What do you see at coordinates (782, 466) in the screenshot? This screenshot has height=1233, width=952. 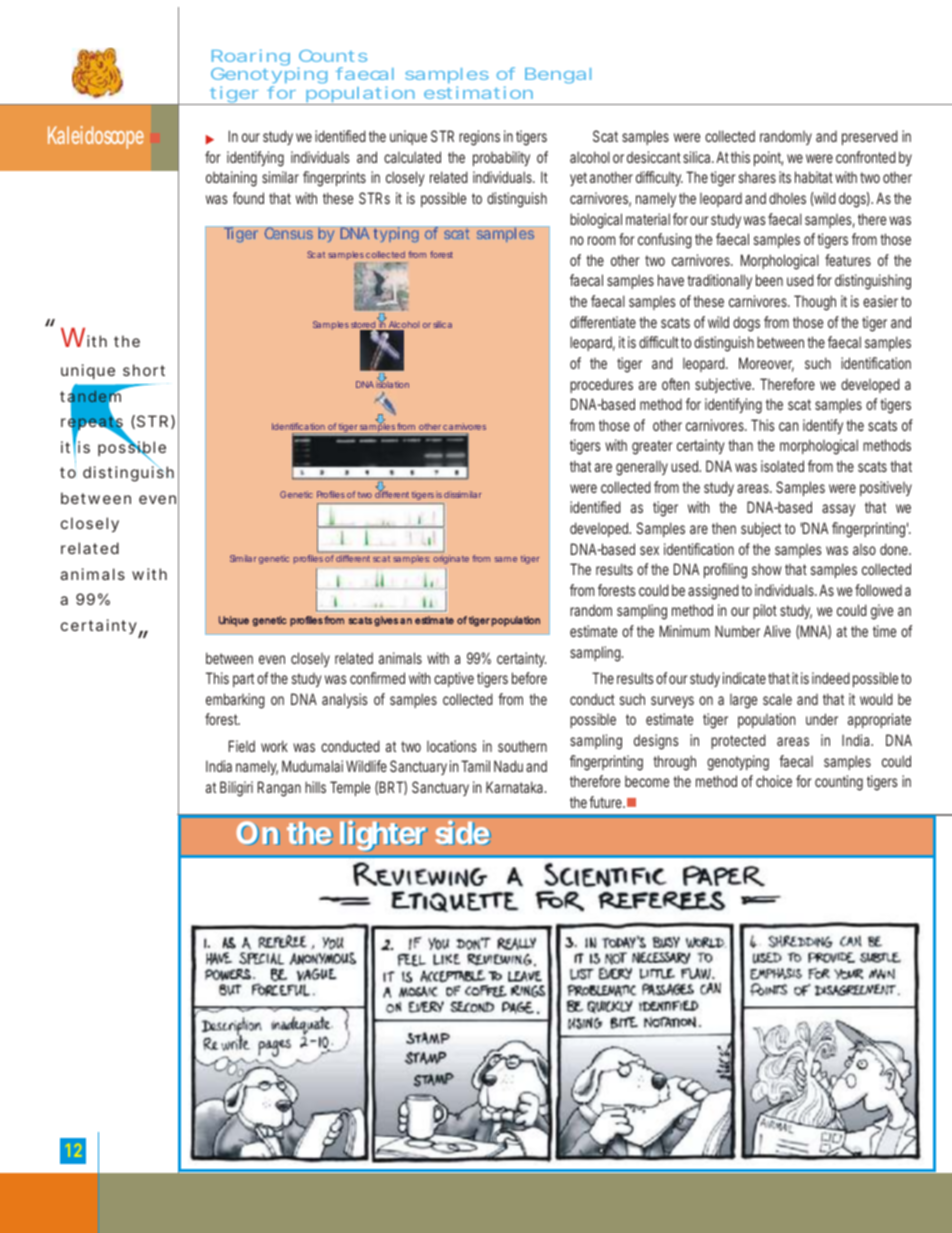 I see `isolated` at bounding box center [782, 466].
